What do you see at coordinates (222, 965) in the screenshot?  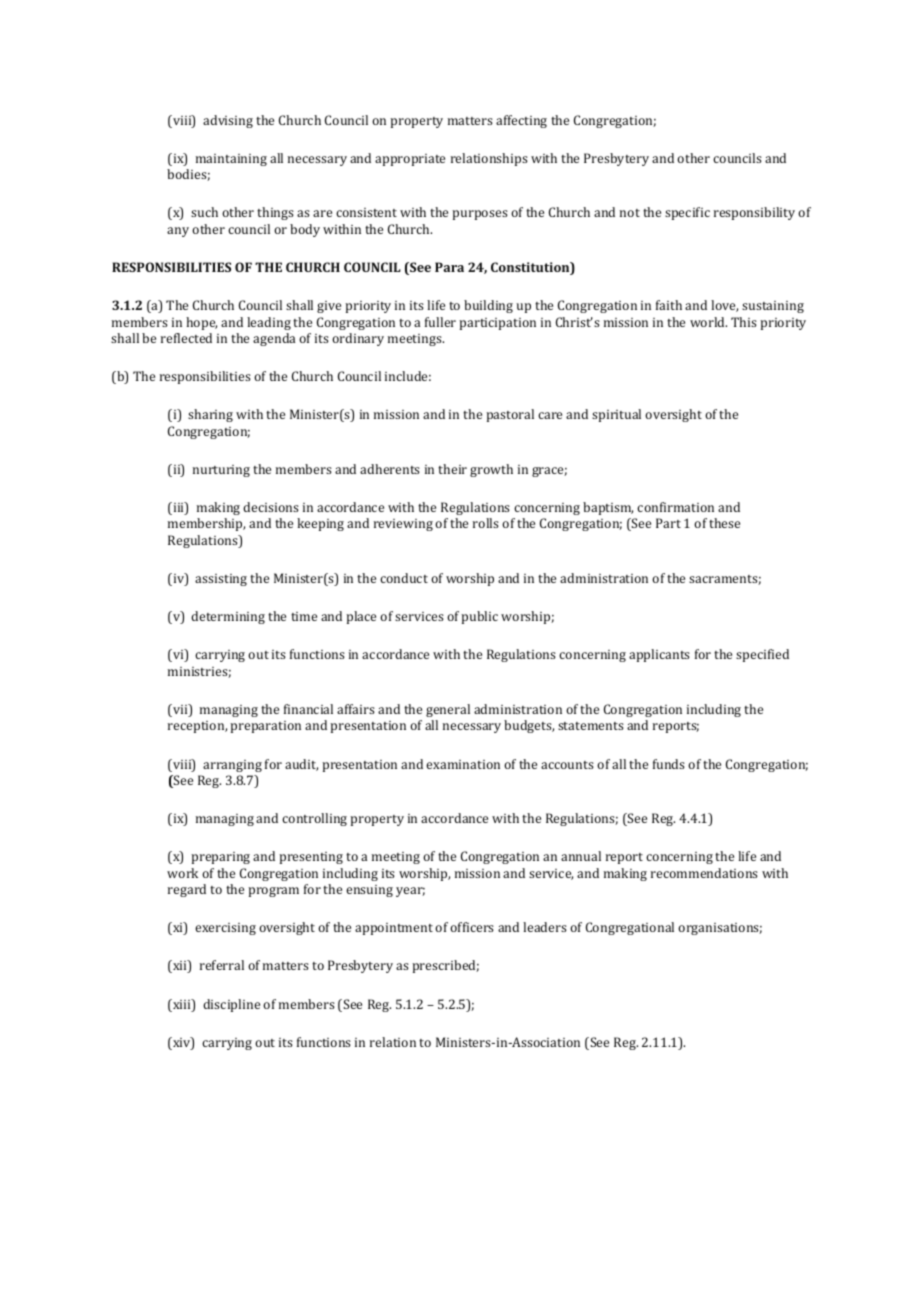 I see `referral` at bounding box center [222, 965].
